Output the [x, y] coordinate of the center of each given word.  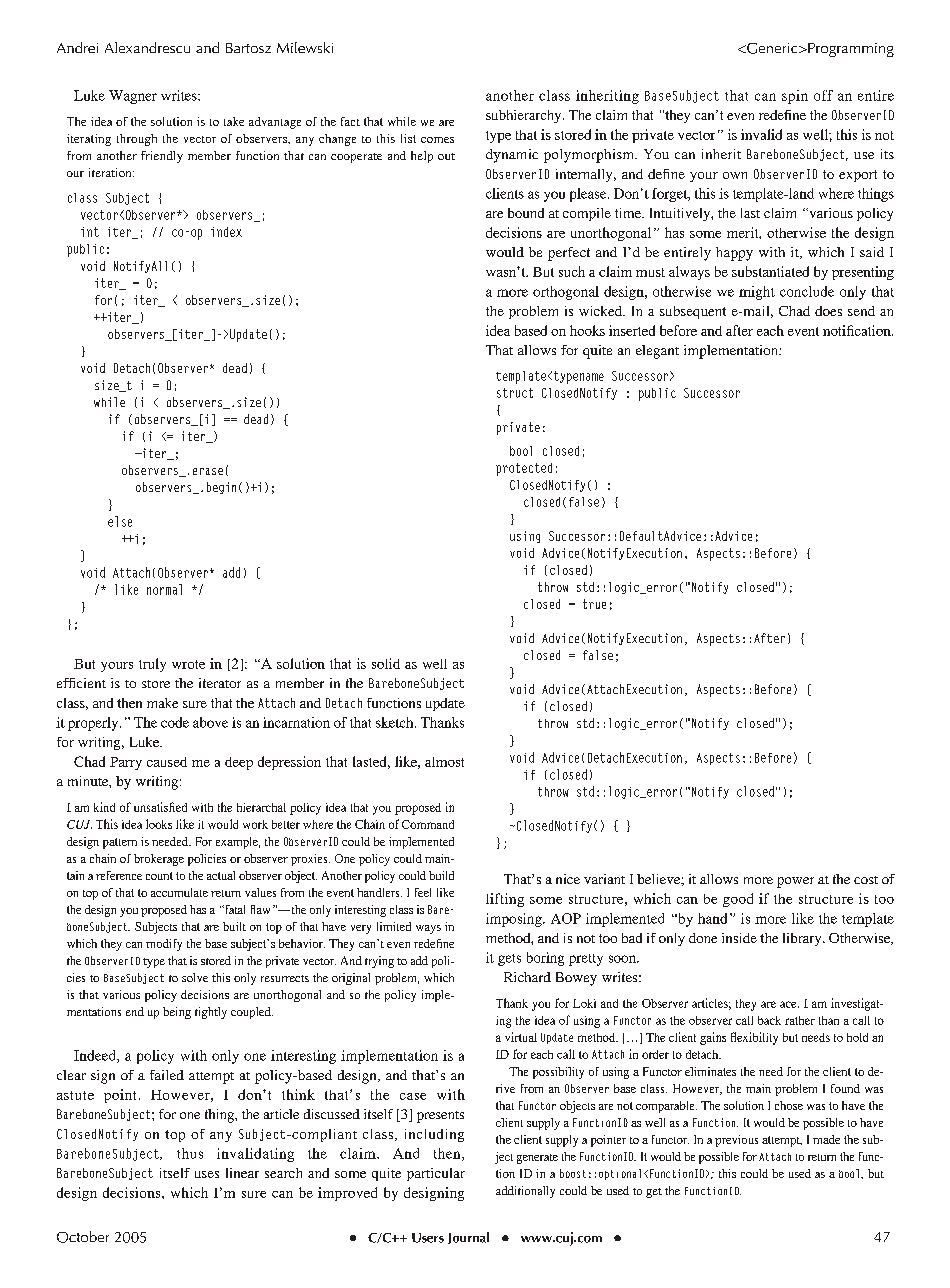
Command [428, 824]
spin [795, 97]
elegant [657, 352]
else [120, 521]
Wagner [133, 97]
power [795, 882]
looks [159, 824]
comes [437, 140]
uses [207, 1174]
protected [524, 469]
